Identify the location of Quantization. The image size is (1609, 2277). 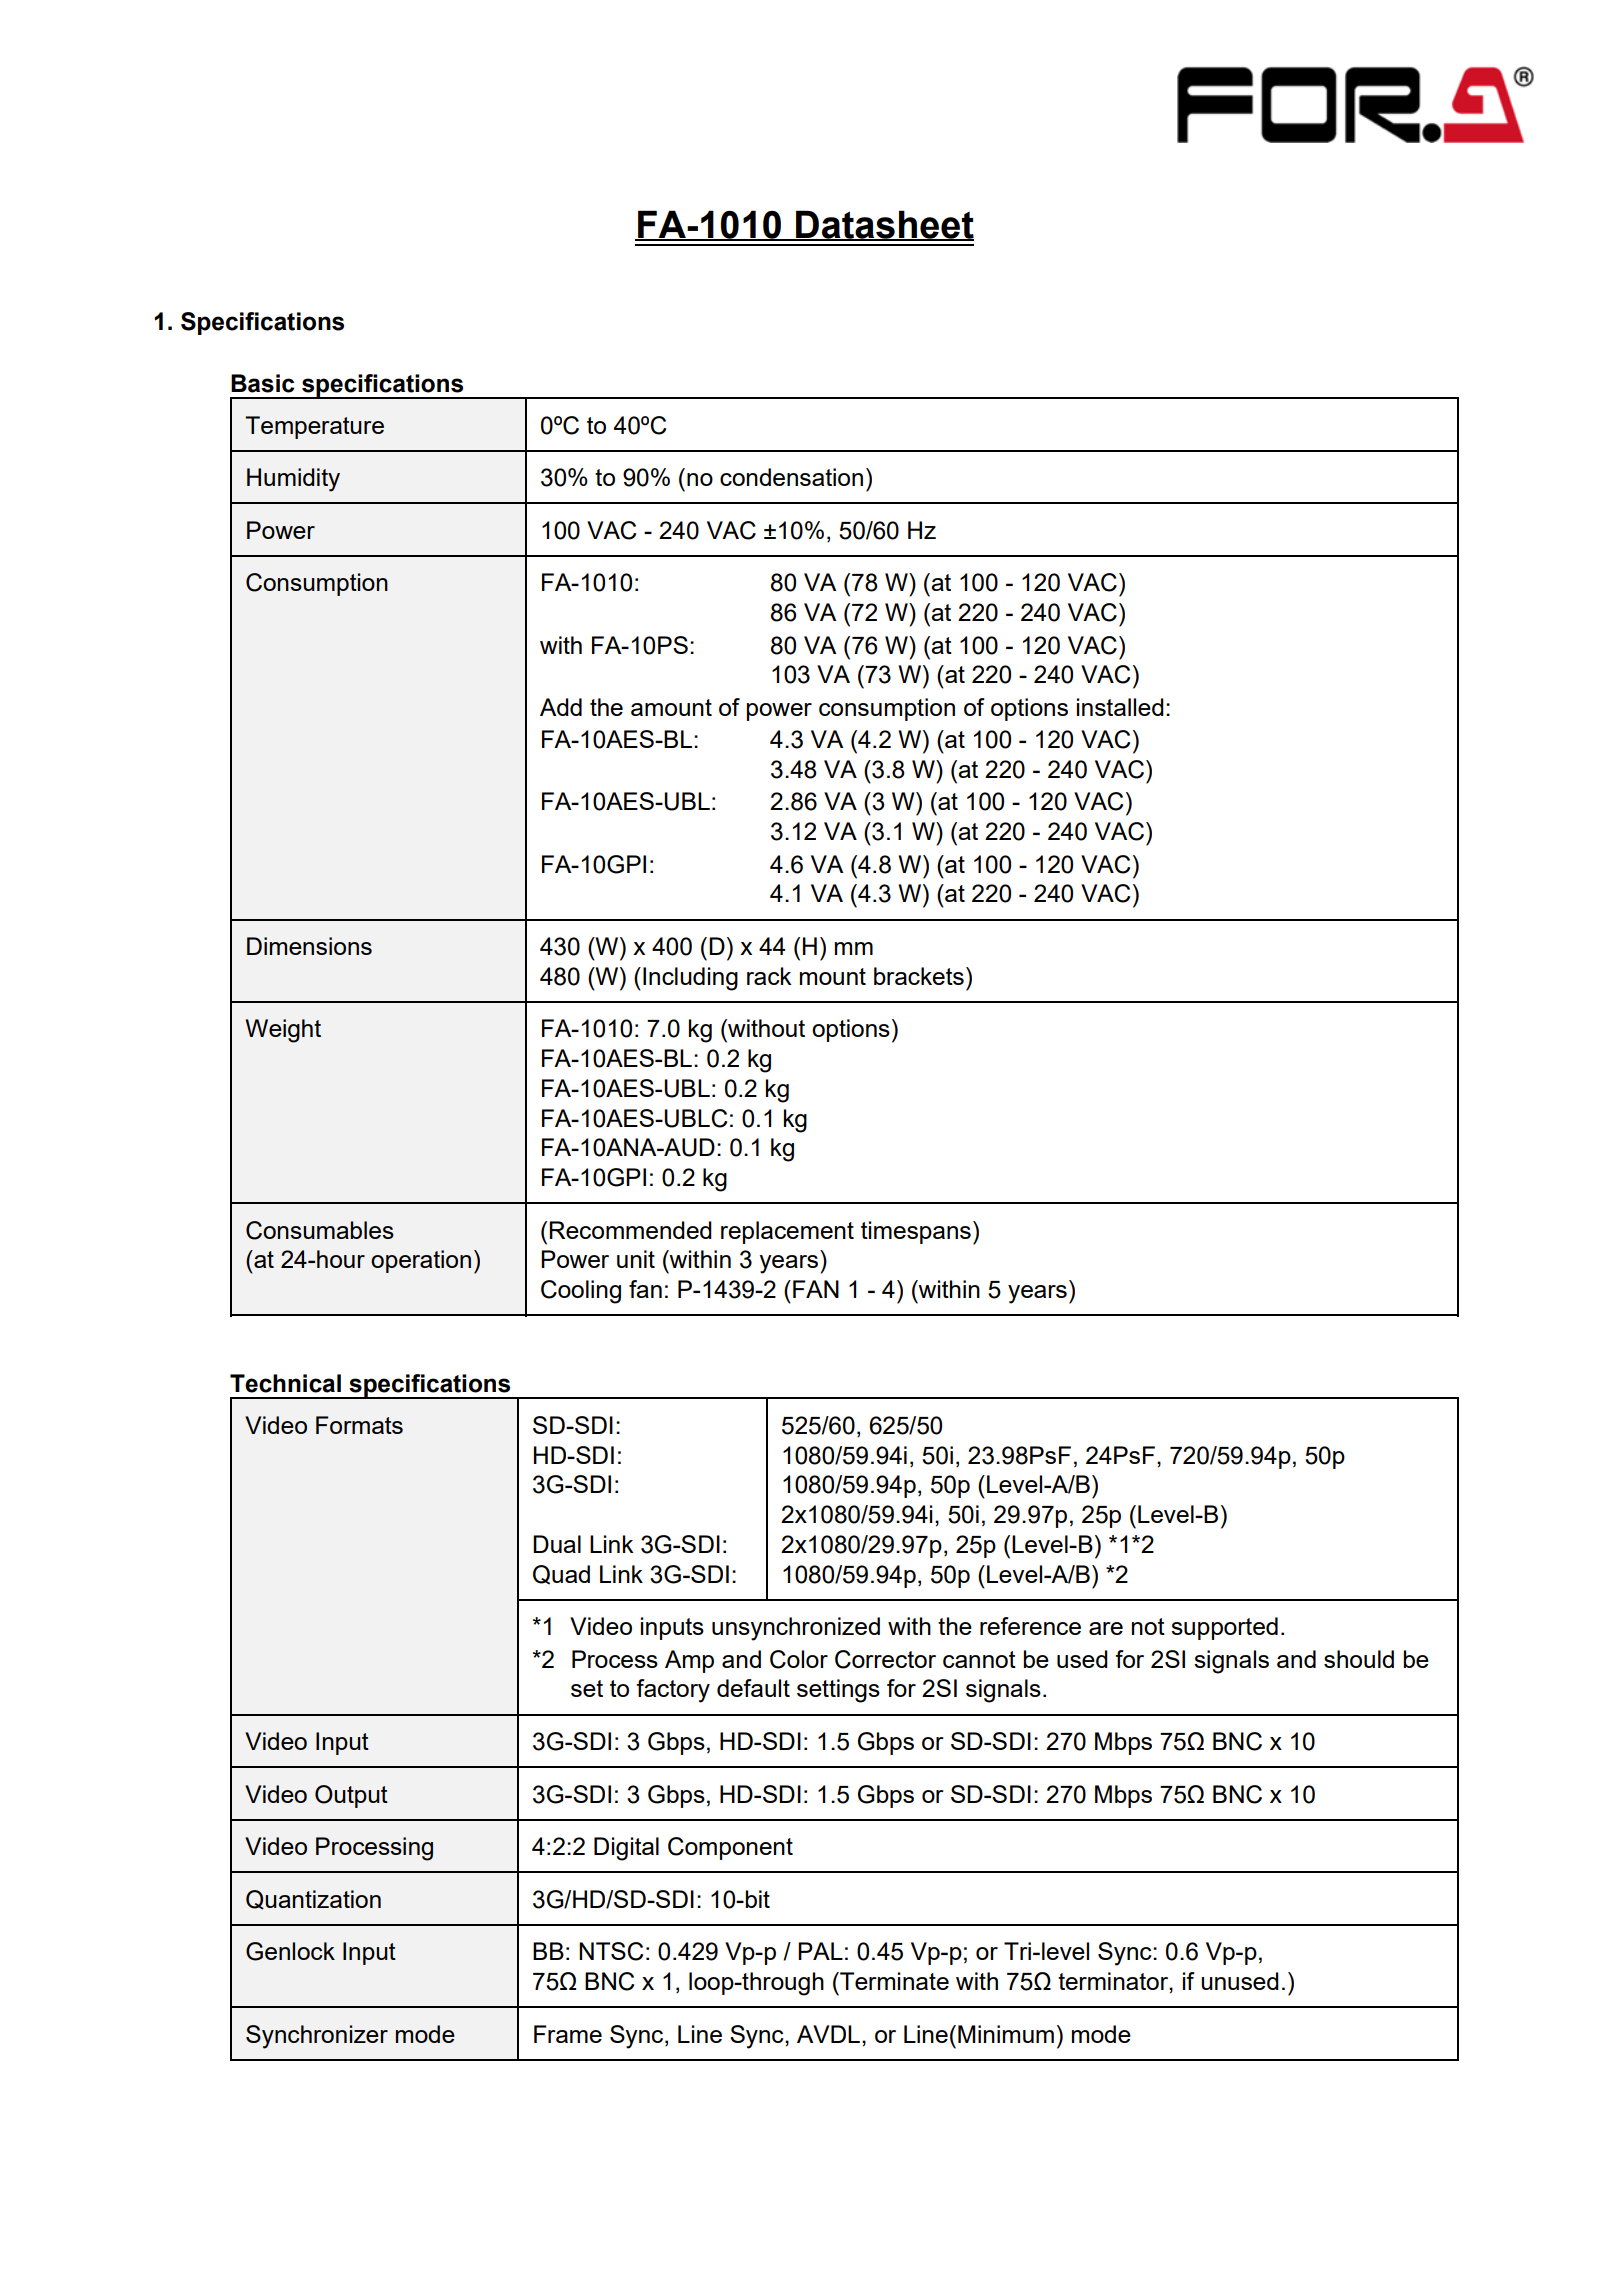
(313, 1900).
